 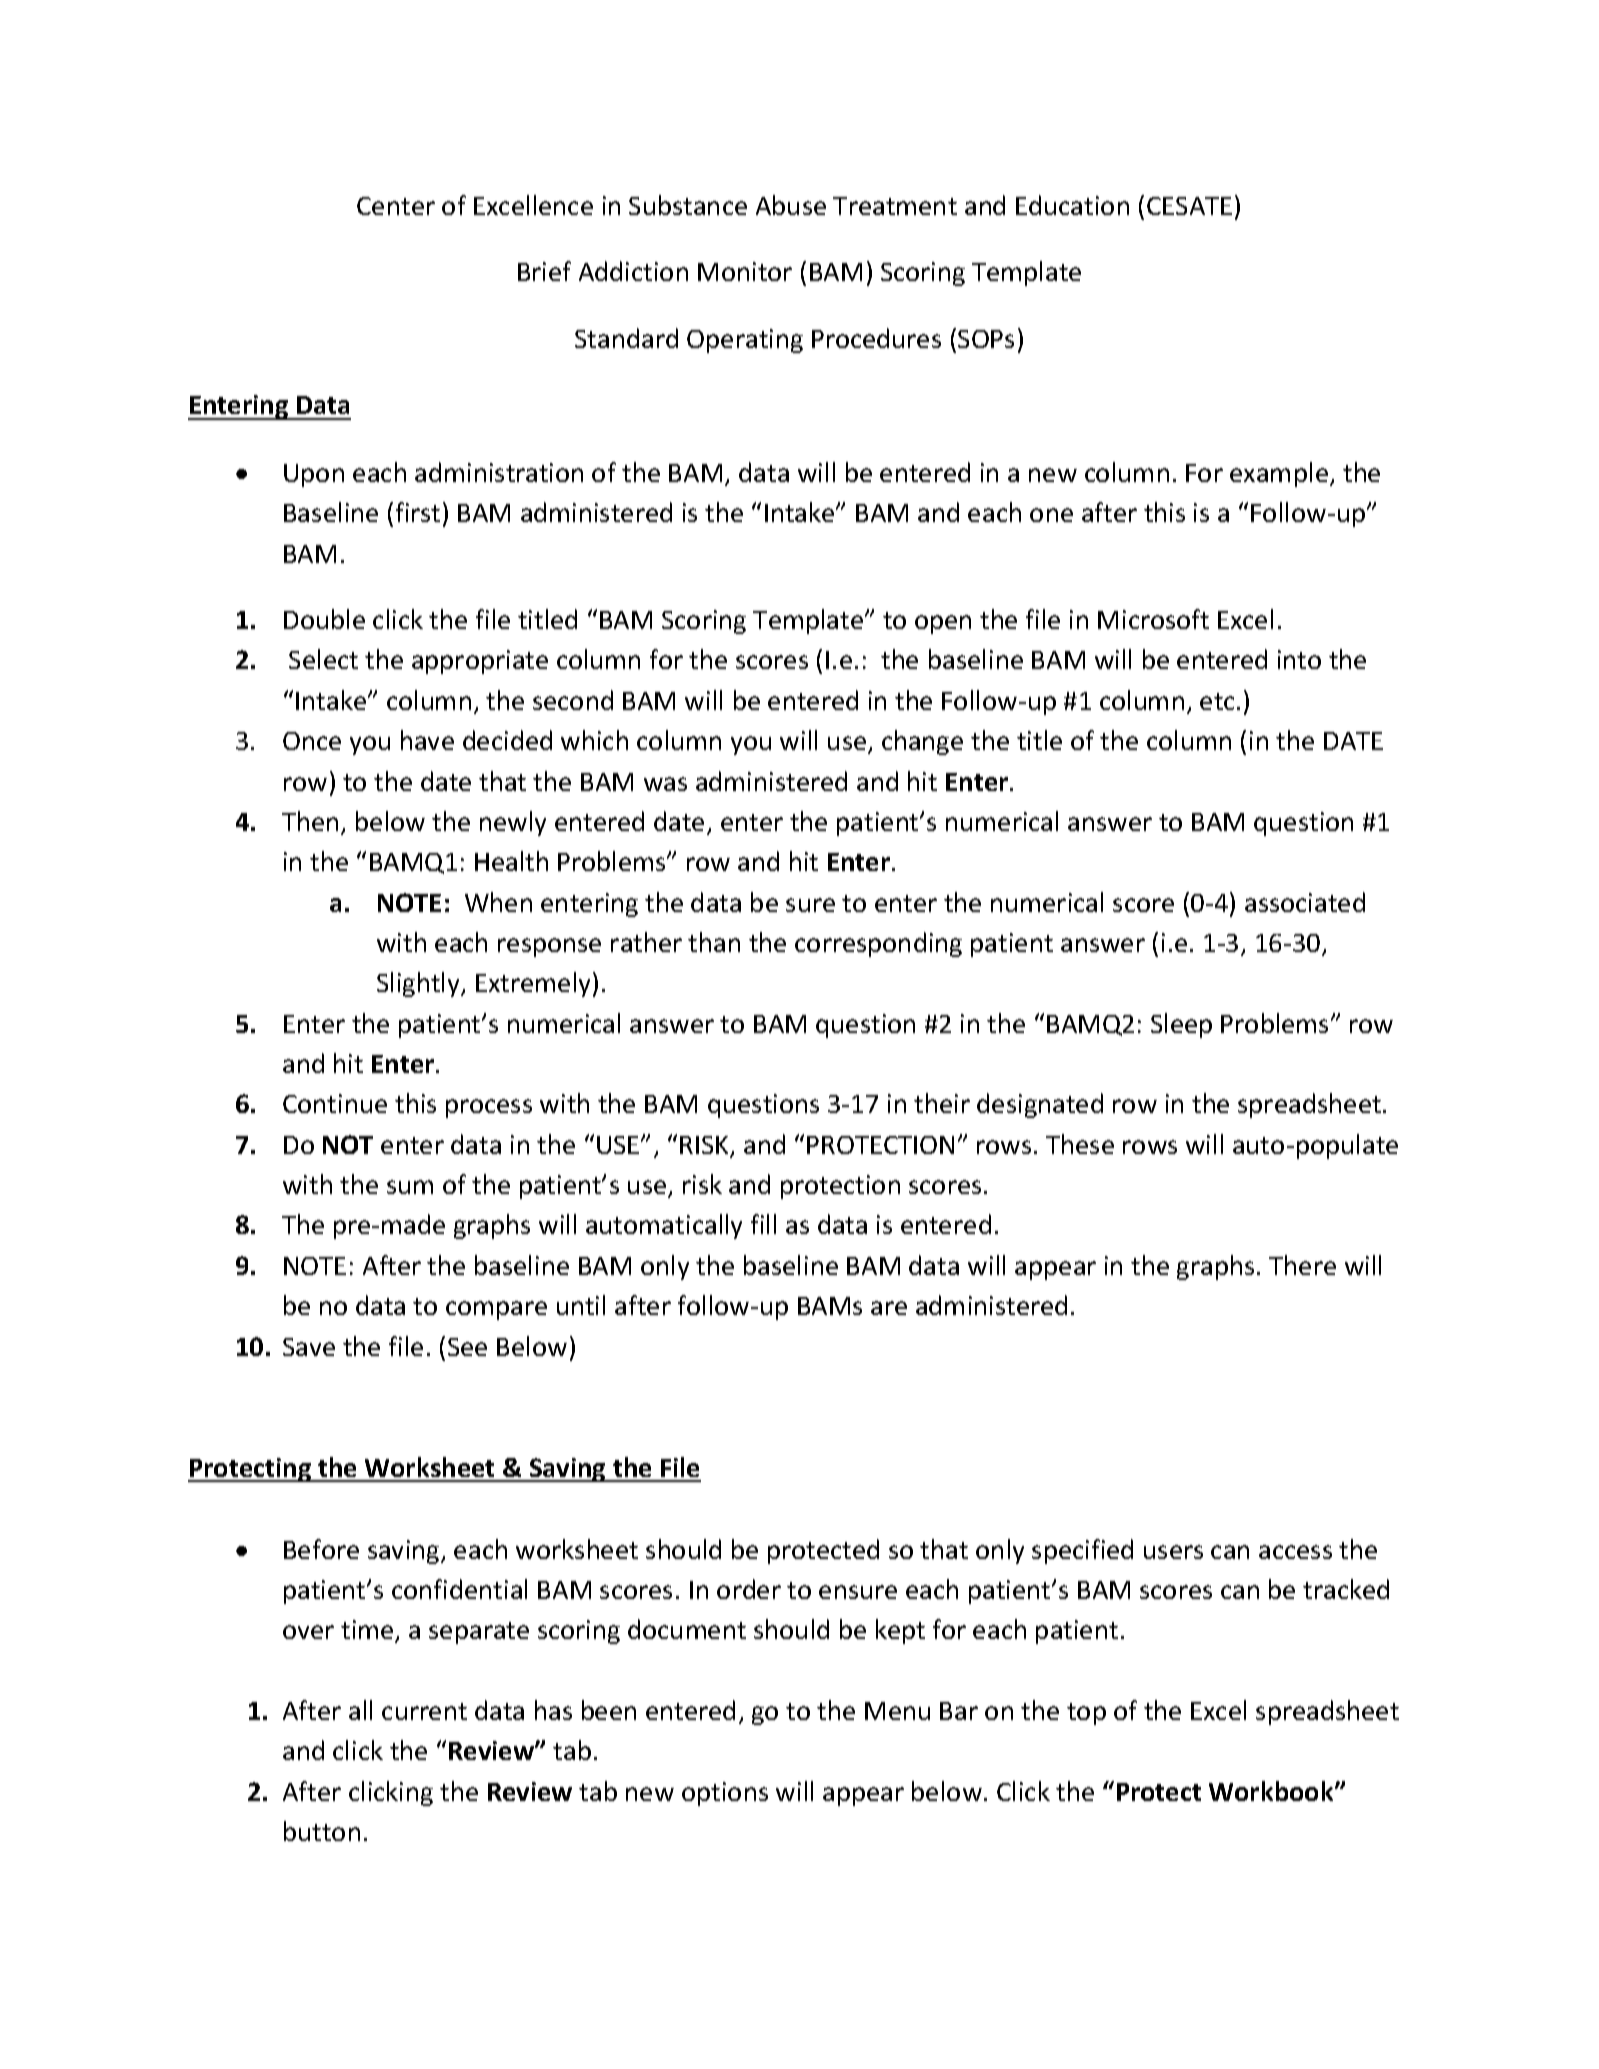 I want to click on Education, so click(x=1072, y=205).
